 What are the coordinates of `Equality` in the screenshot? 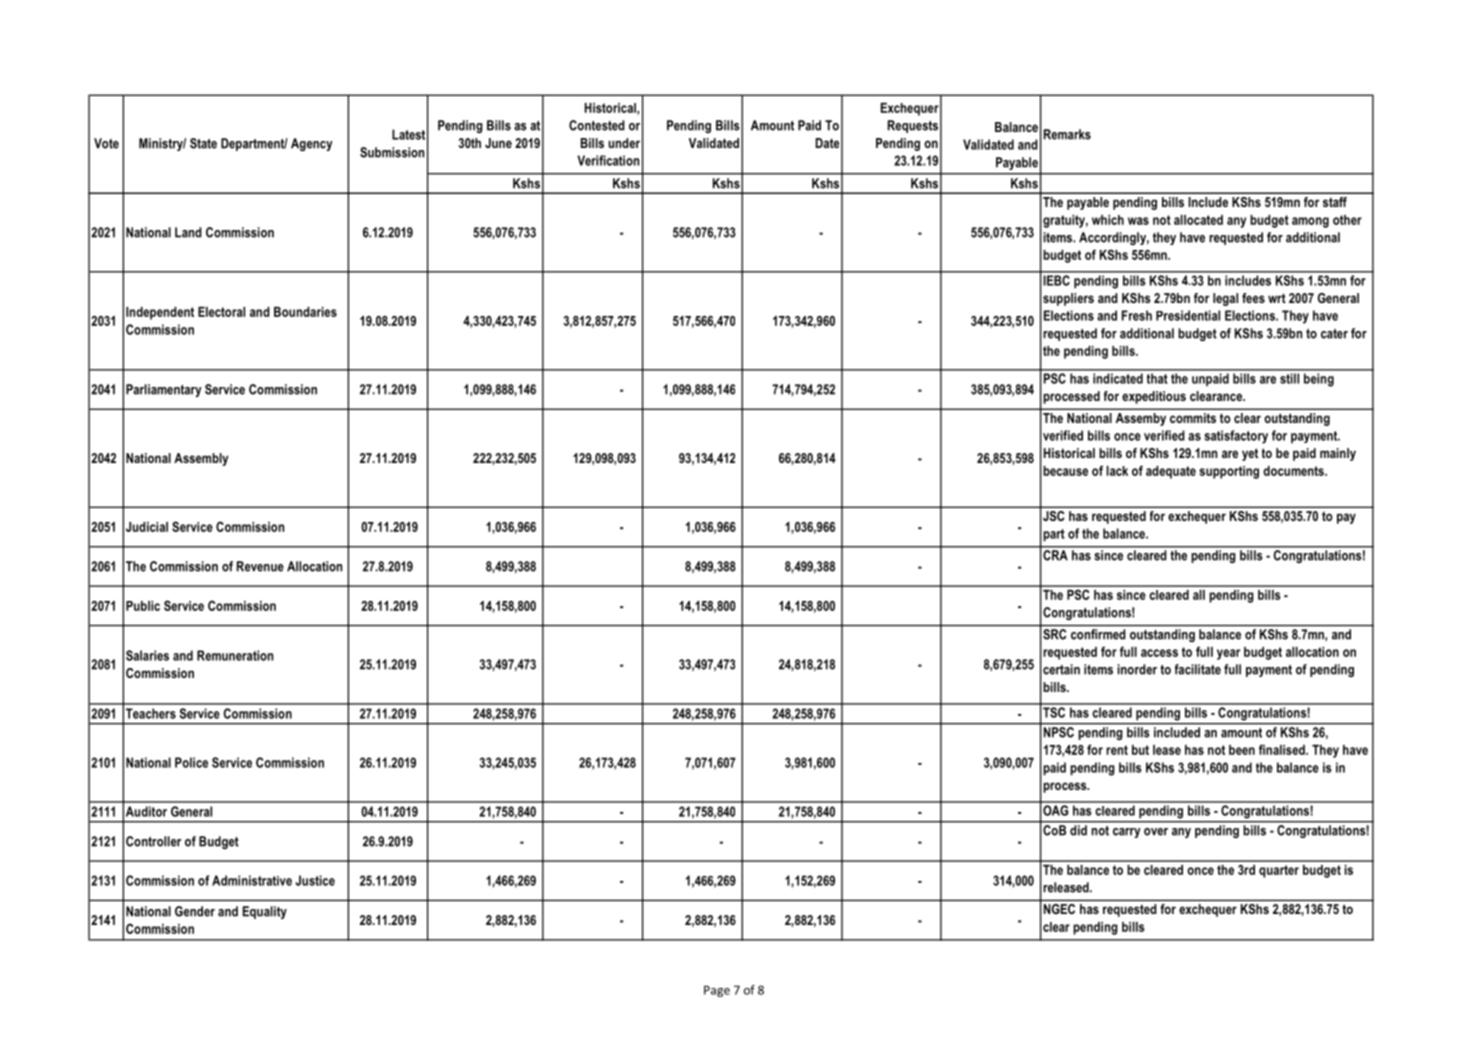 It's located at (265, 912).
